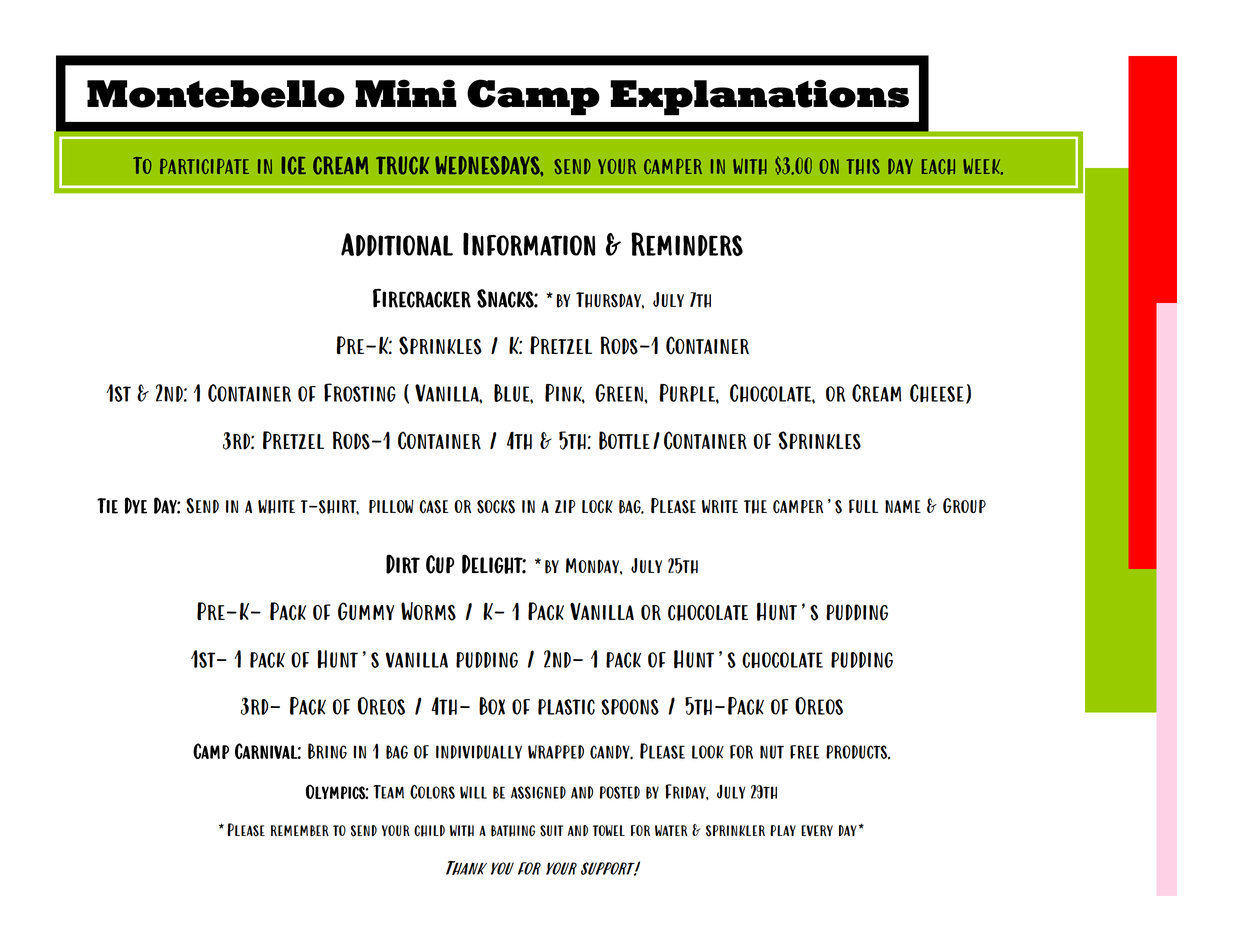 This image has height=952, width=1233. What do you see at coordinates (565, 506) in the image?
I see `zip` at bounding box center [565, 506].
